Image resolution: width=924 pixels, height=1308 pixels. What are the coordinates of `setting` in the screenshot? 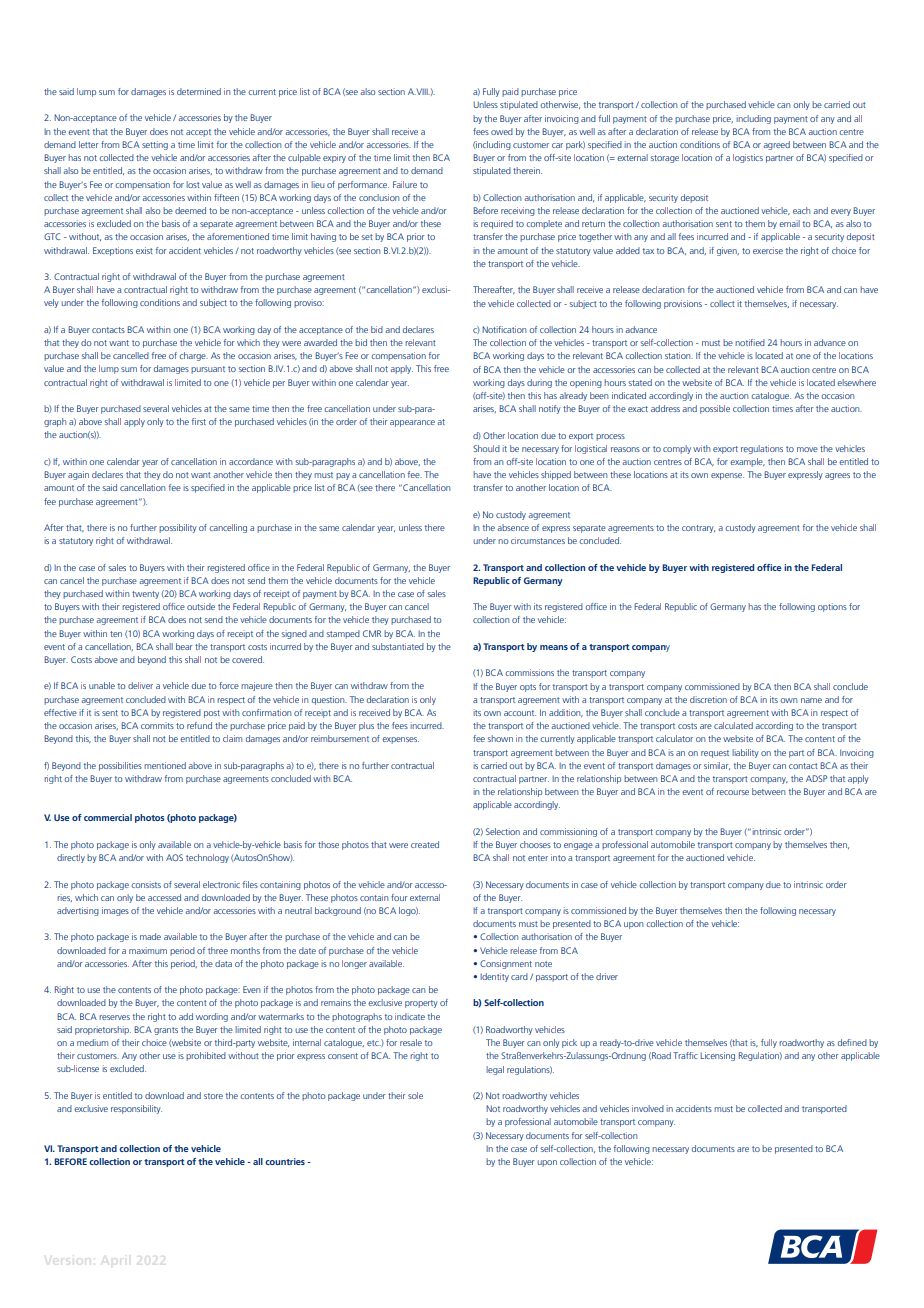 It's located at (155, 145).
